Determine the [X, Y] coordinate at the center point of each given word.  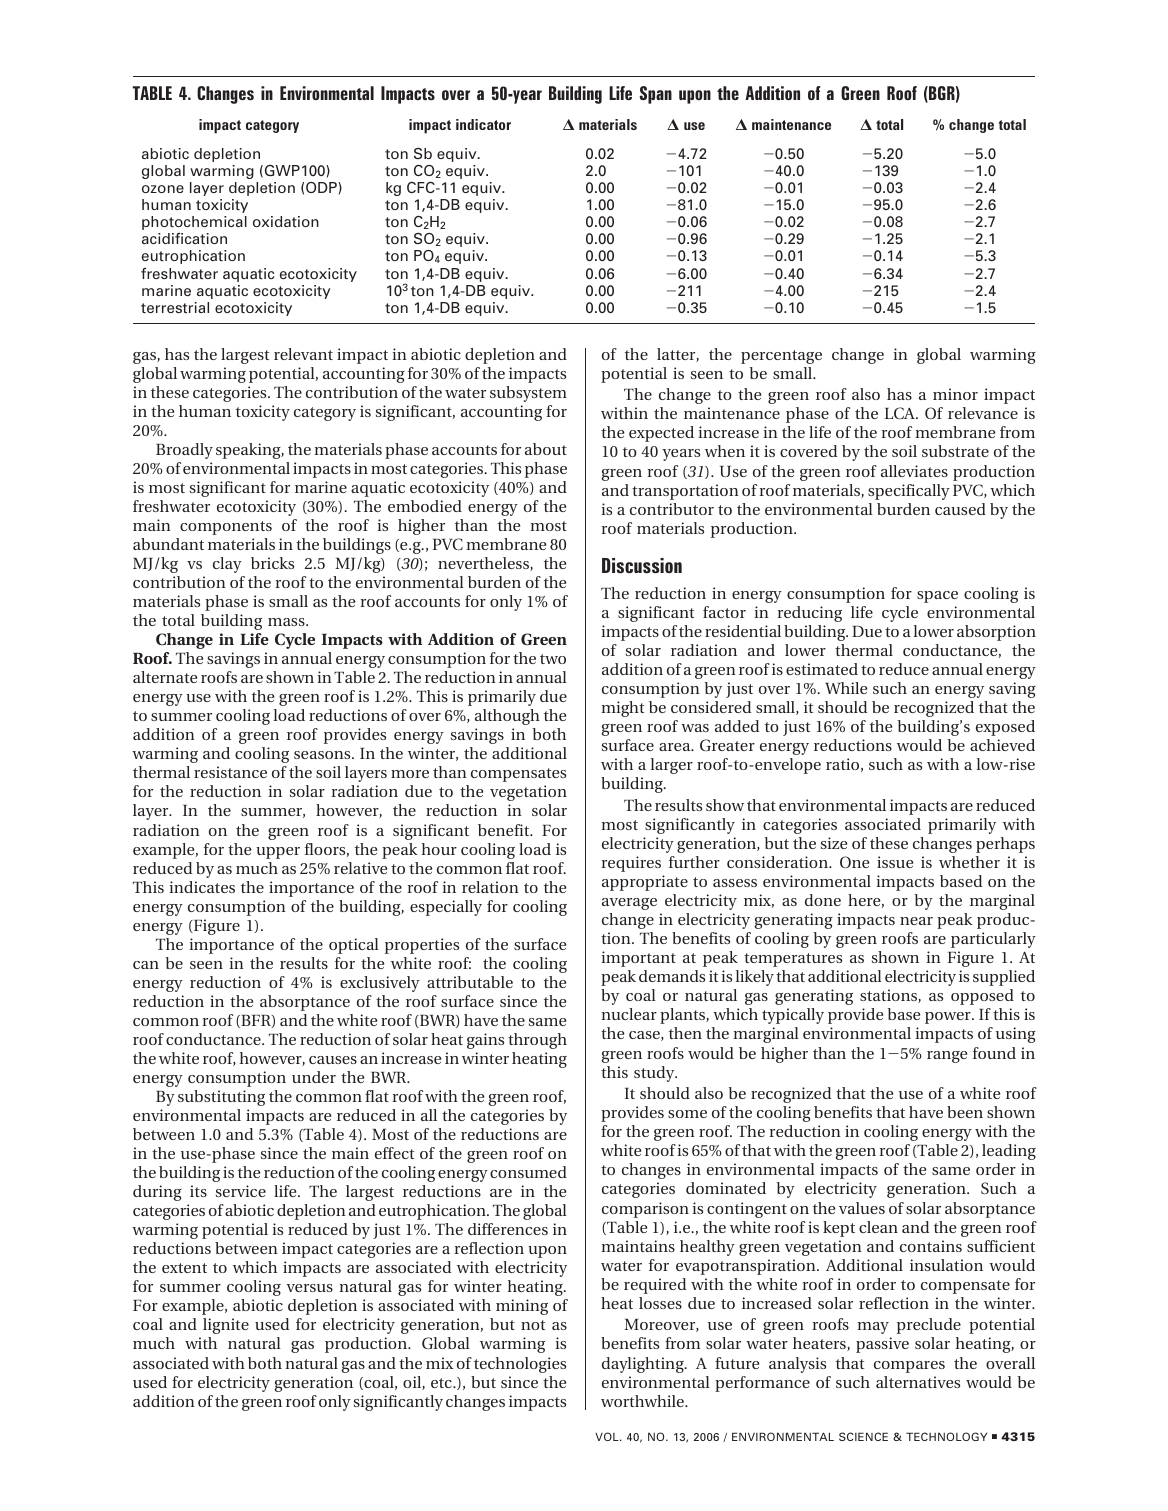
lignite [226, 1326]
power [949, 1018]
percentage [781, 357]
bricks [272, 563]
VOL [608, 1436]
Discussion [642, 566]
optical [354, 946]
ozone [163, 189]
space [937, 597]
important [638, 959]
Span [655, 95]
